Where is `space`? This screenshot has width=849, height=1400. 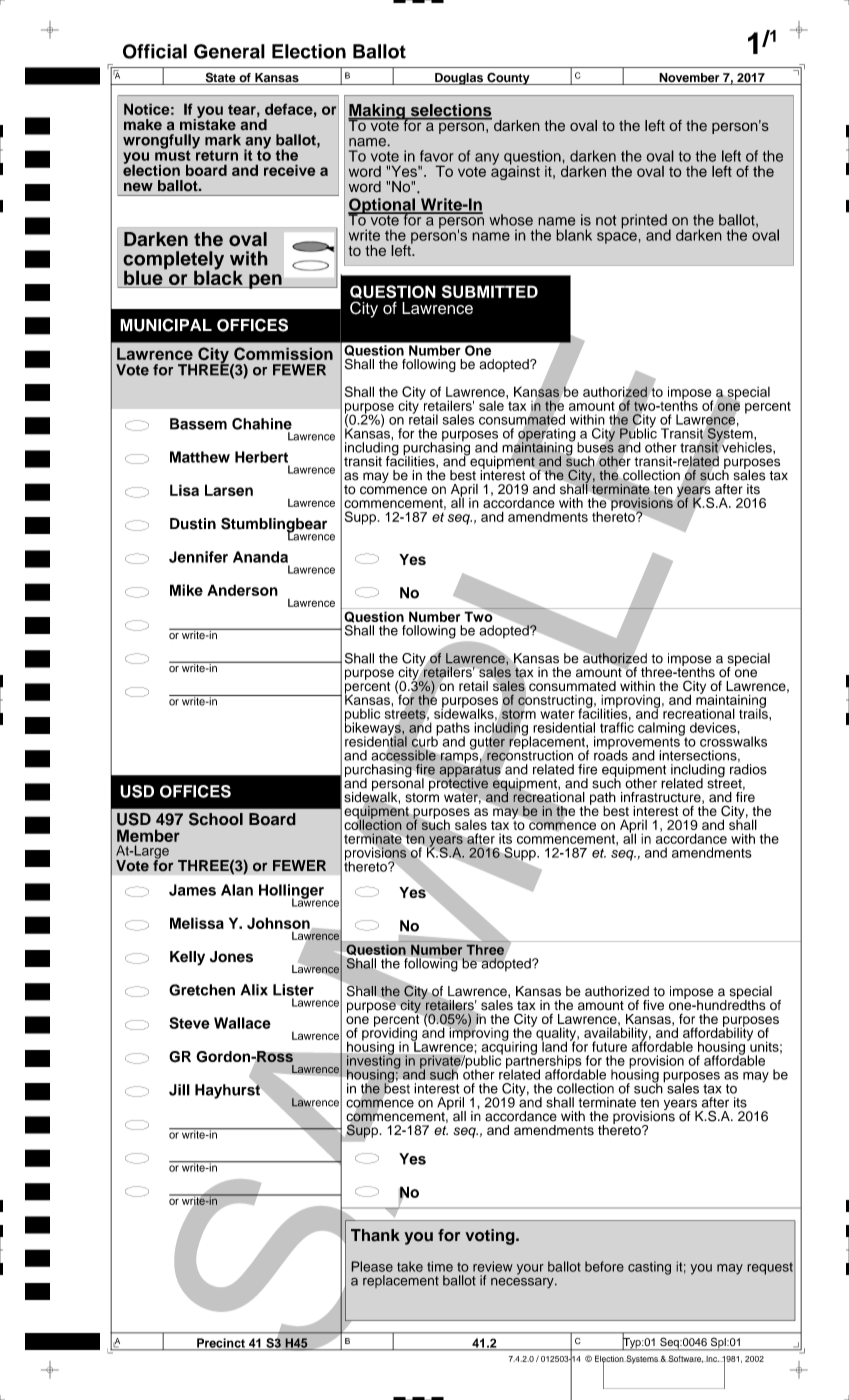
space is located at coordinates (618, 238).
